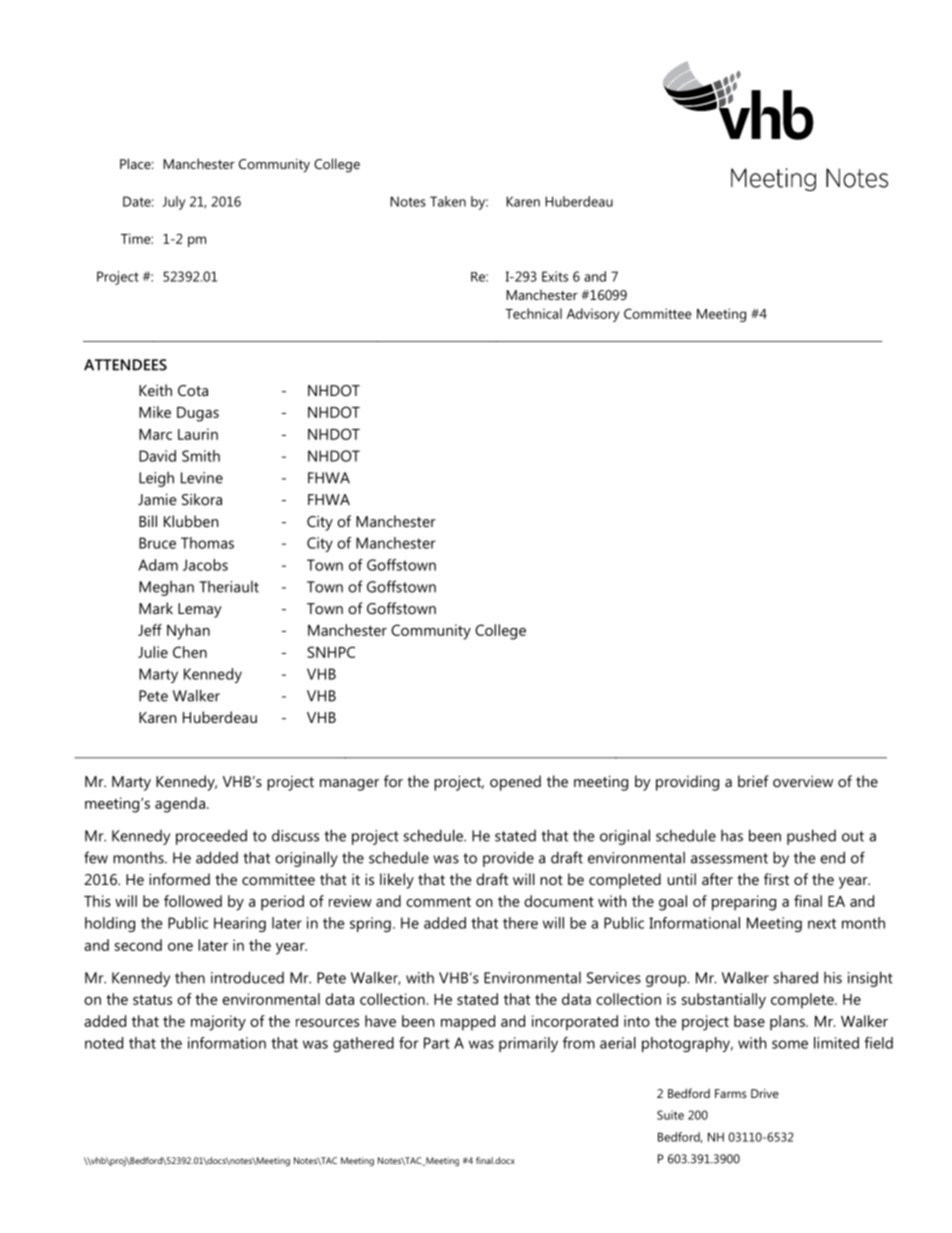 This screenshot has width=952, height=1233. Describe the element at coordinates (218, 1023) in the screenshot. I see `majority` at that location.
